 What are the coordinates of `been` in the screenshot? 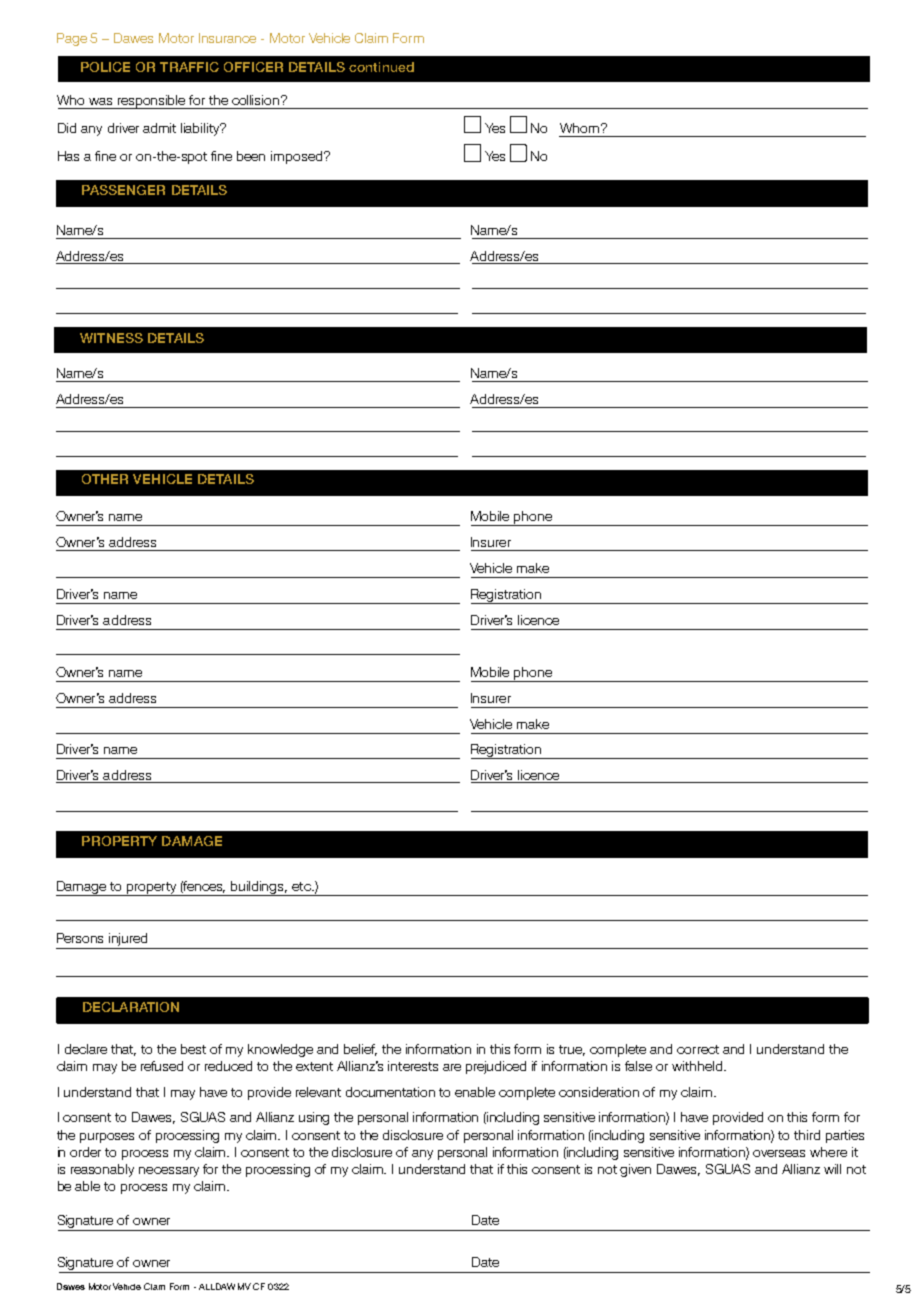 It's located at (251, 156).
